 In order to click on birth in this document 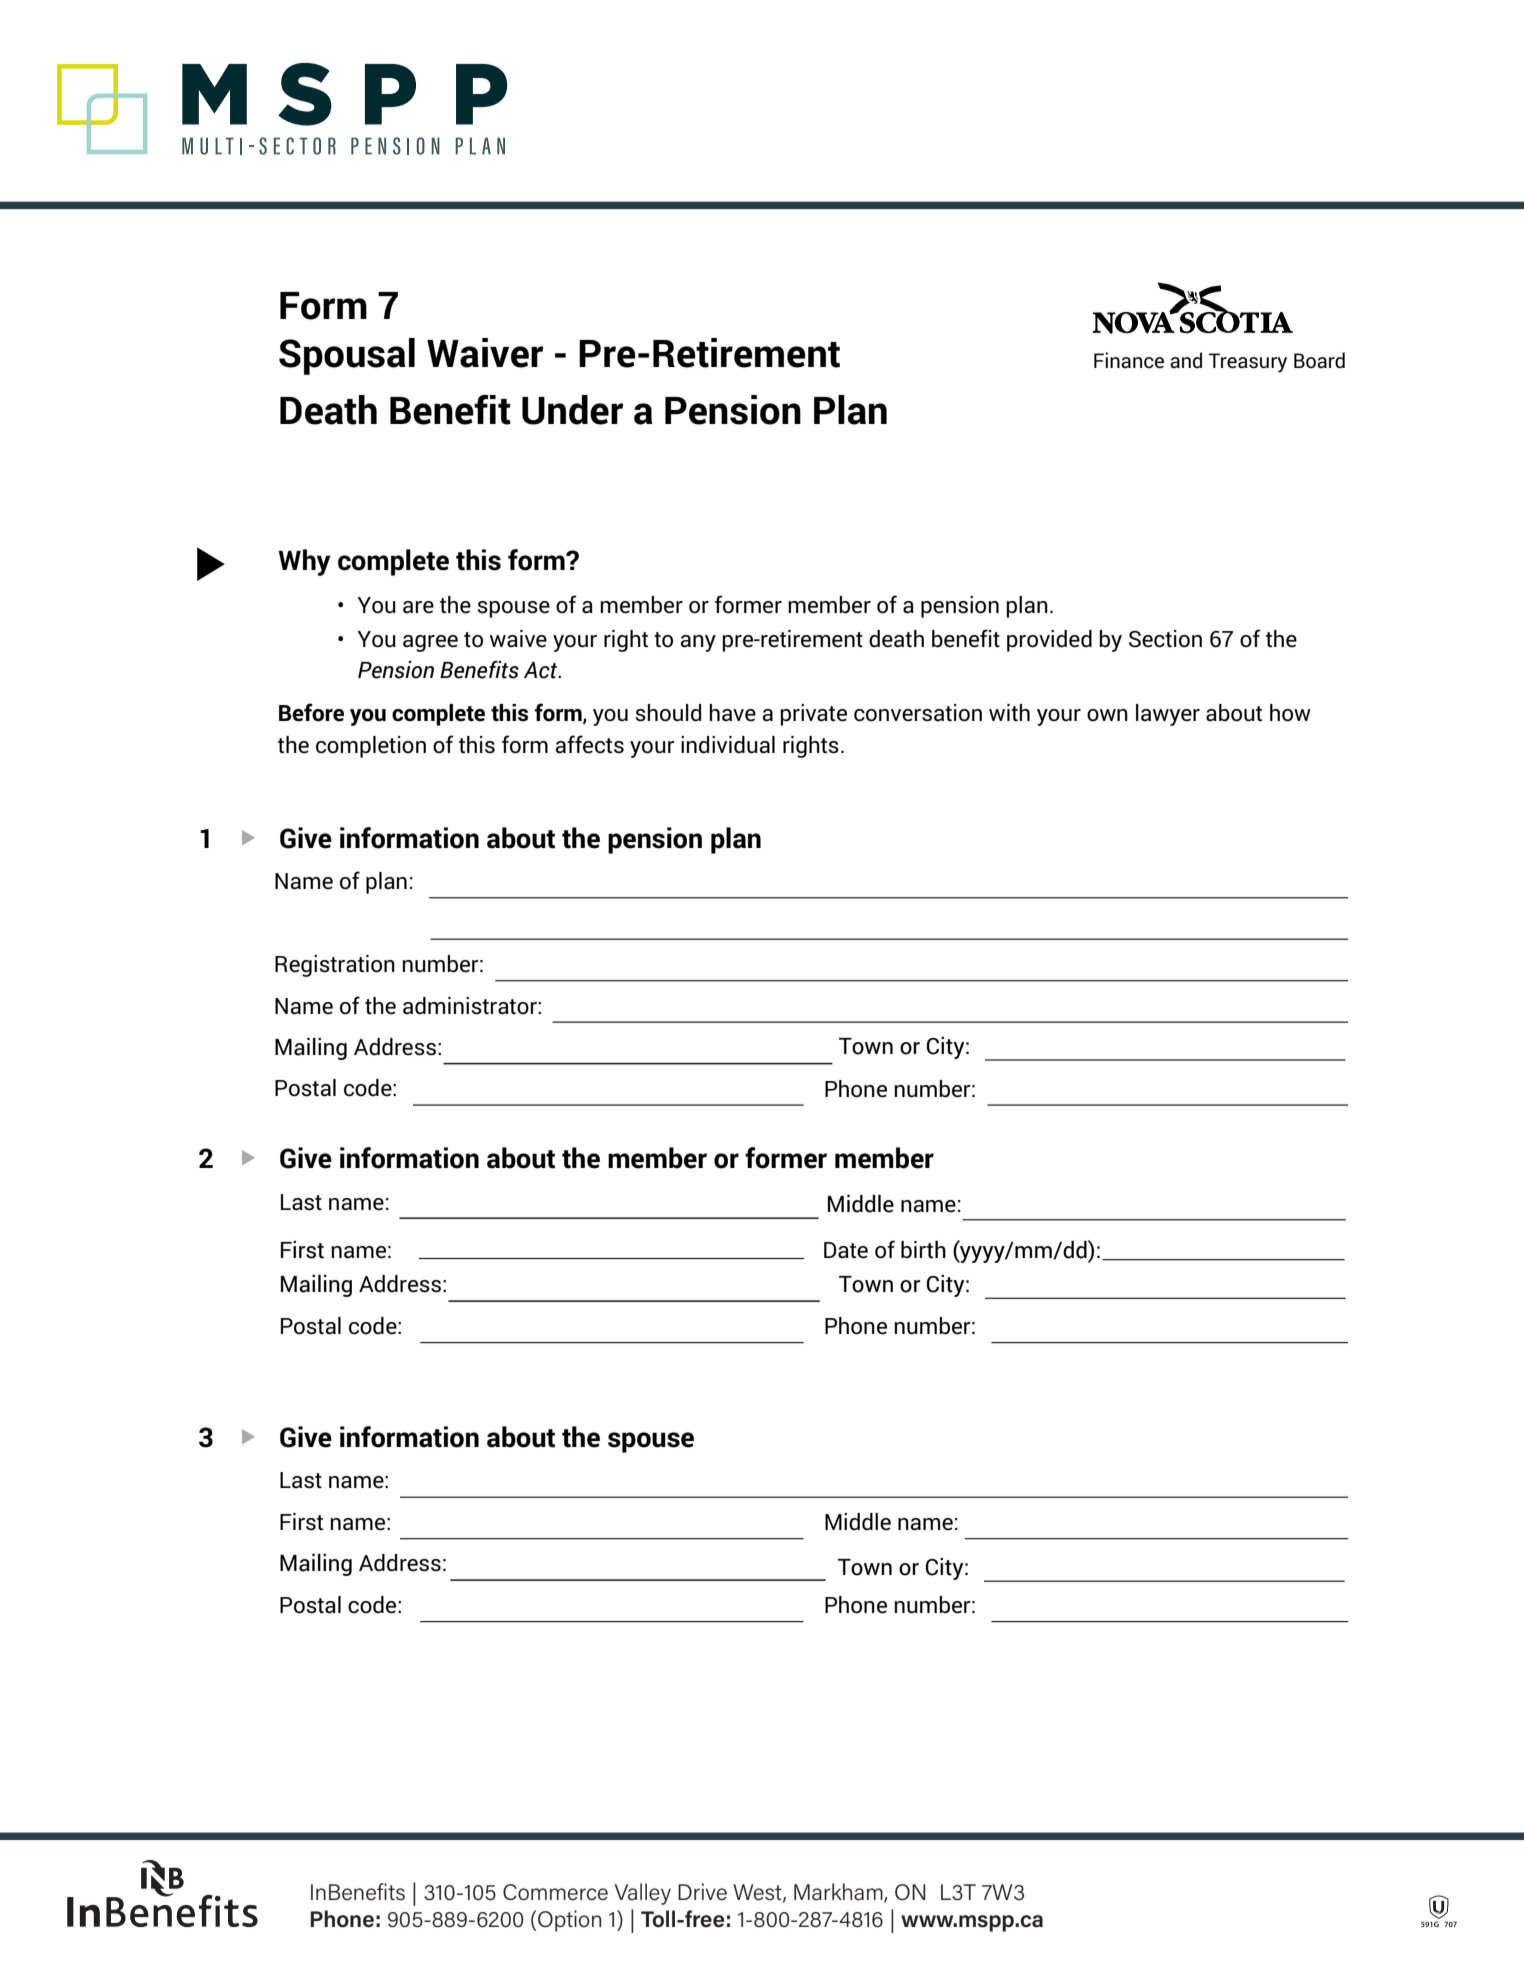, I will do `click(923, 1250)`.
